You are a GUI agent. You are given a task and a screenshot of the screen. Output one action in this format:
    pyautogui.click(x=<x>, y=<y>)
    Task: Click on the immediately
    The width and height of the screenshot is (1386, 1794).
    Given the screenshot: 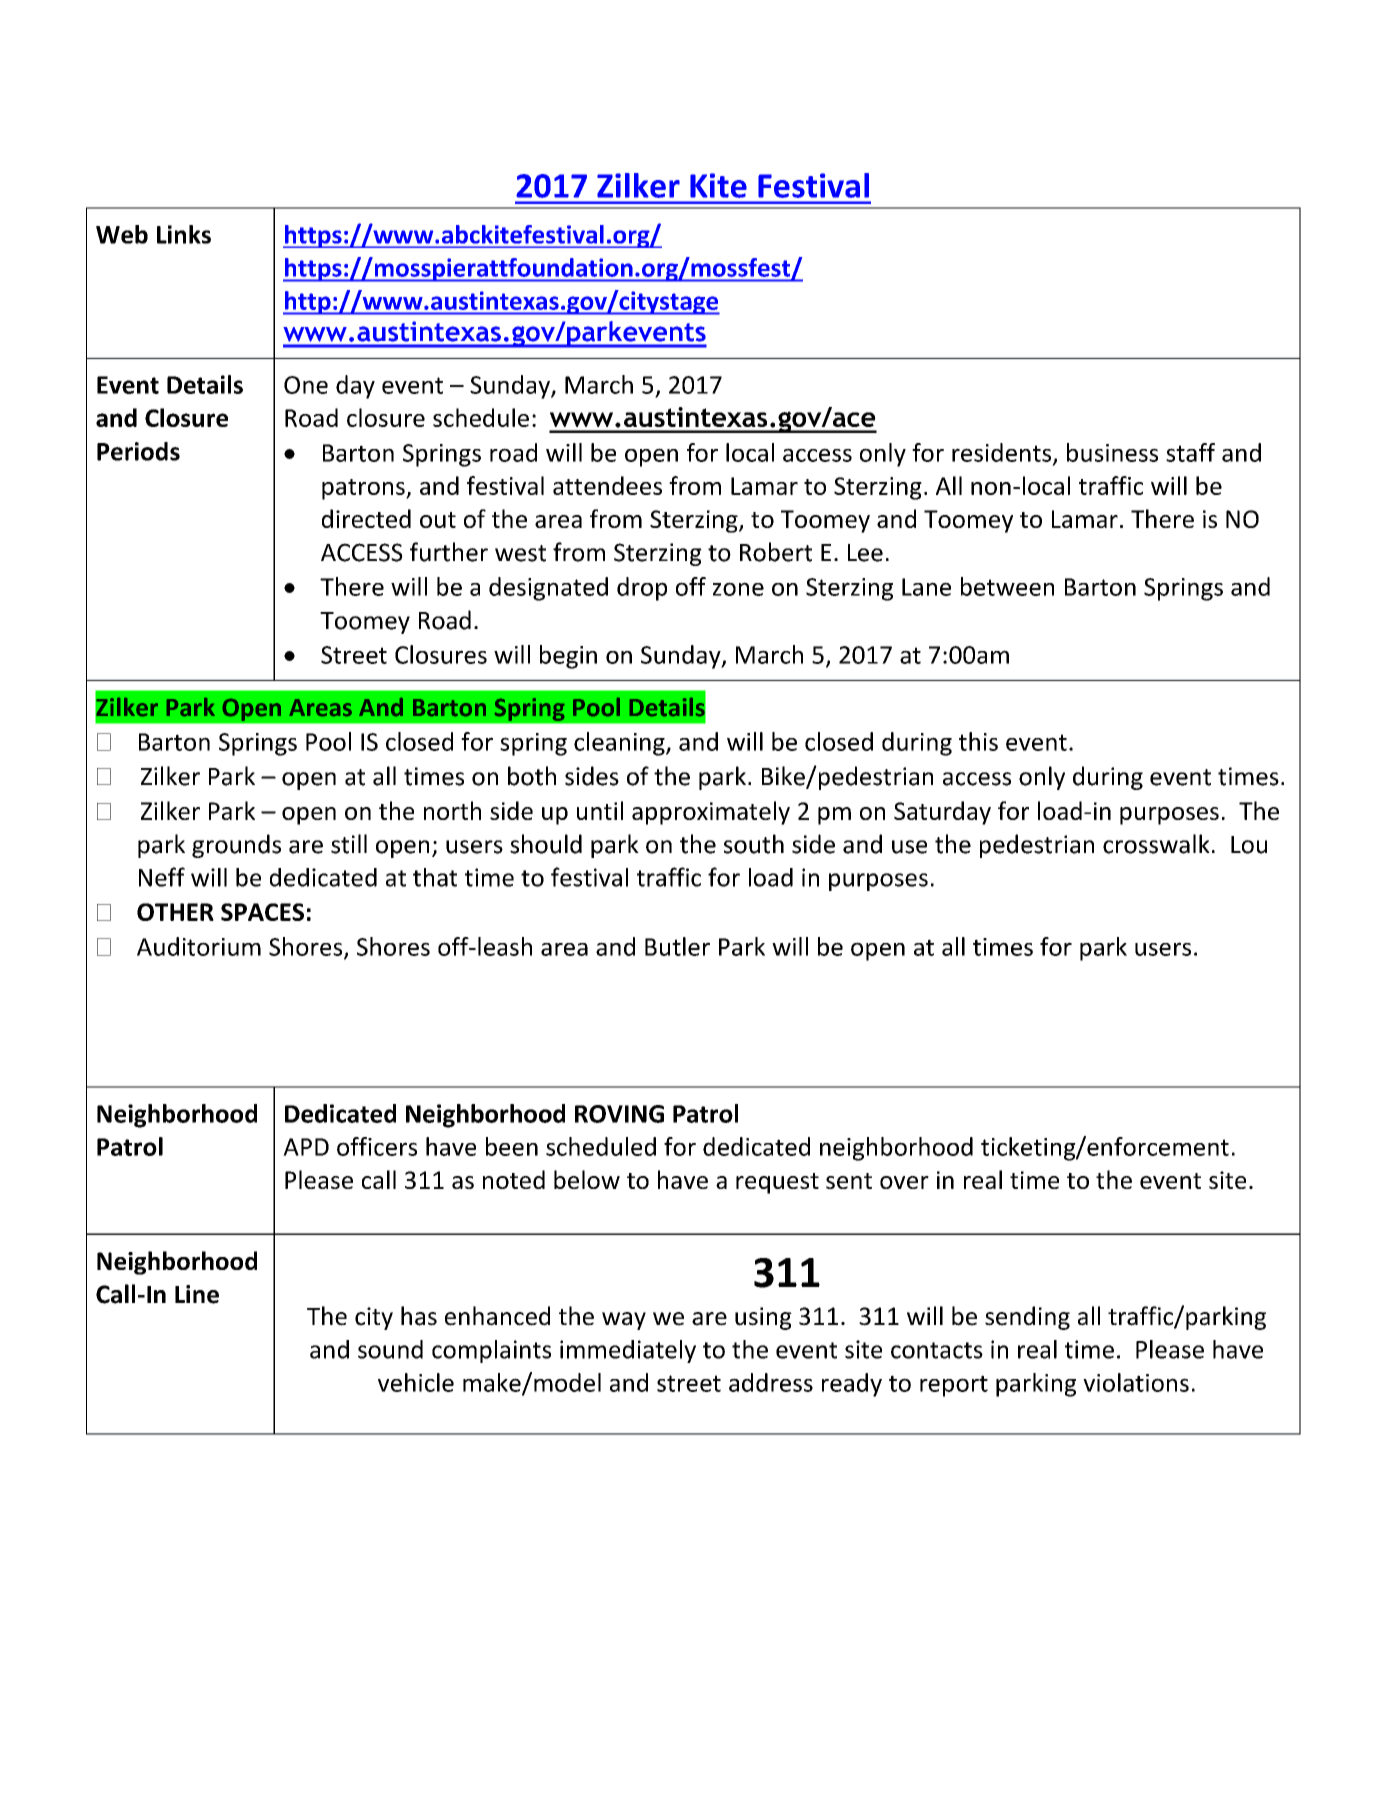 What is the action you would take?
    pyautogui.click(x=628, y=1351)
